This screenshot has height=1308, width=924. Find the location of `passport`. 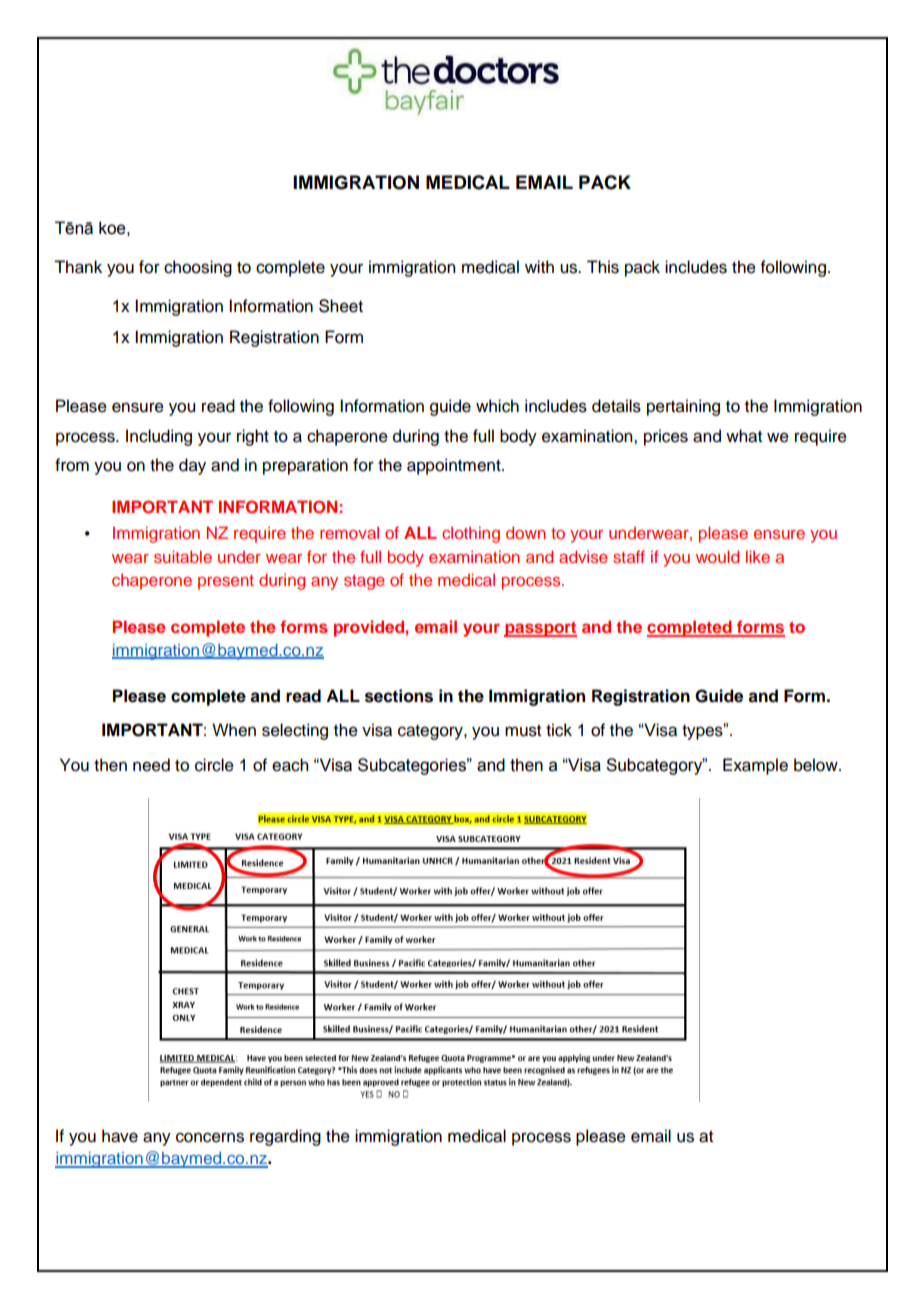

passport is located at coordinates (540, 629).
